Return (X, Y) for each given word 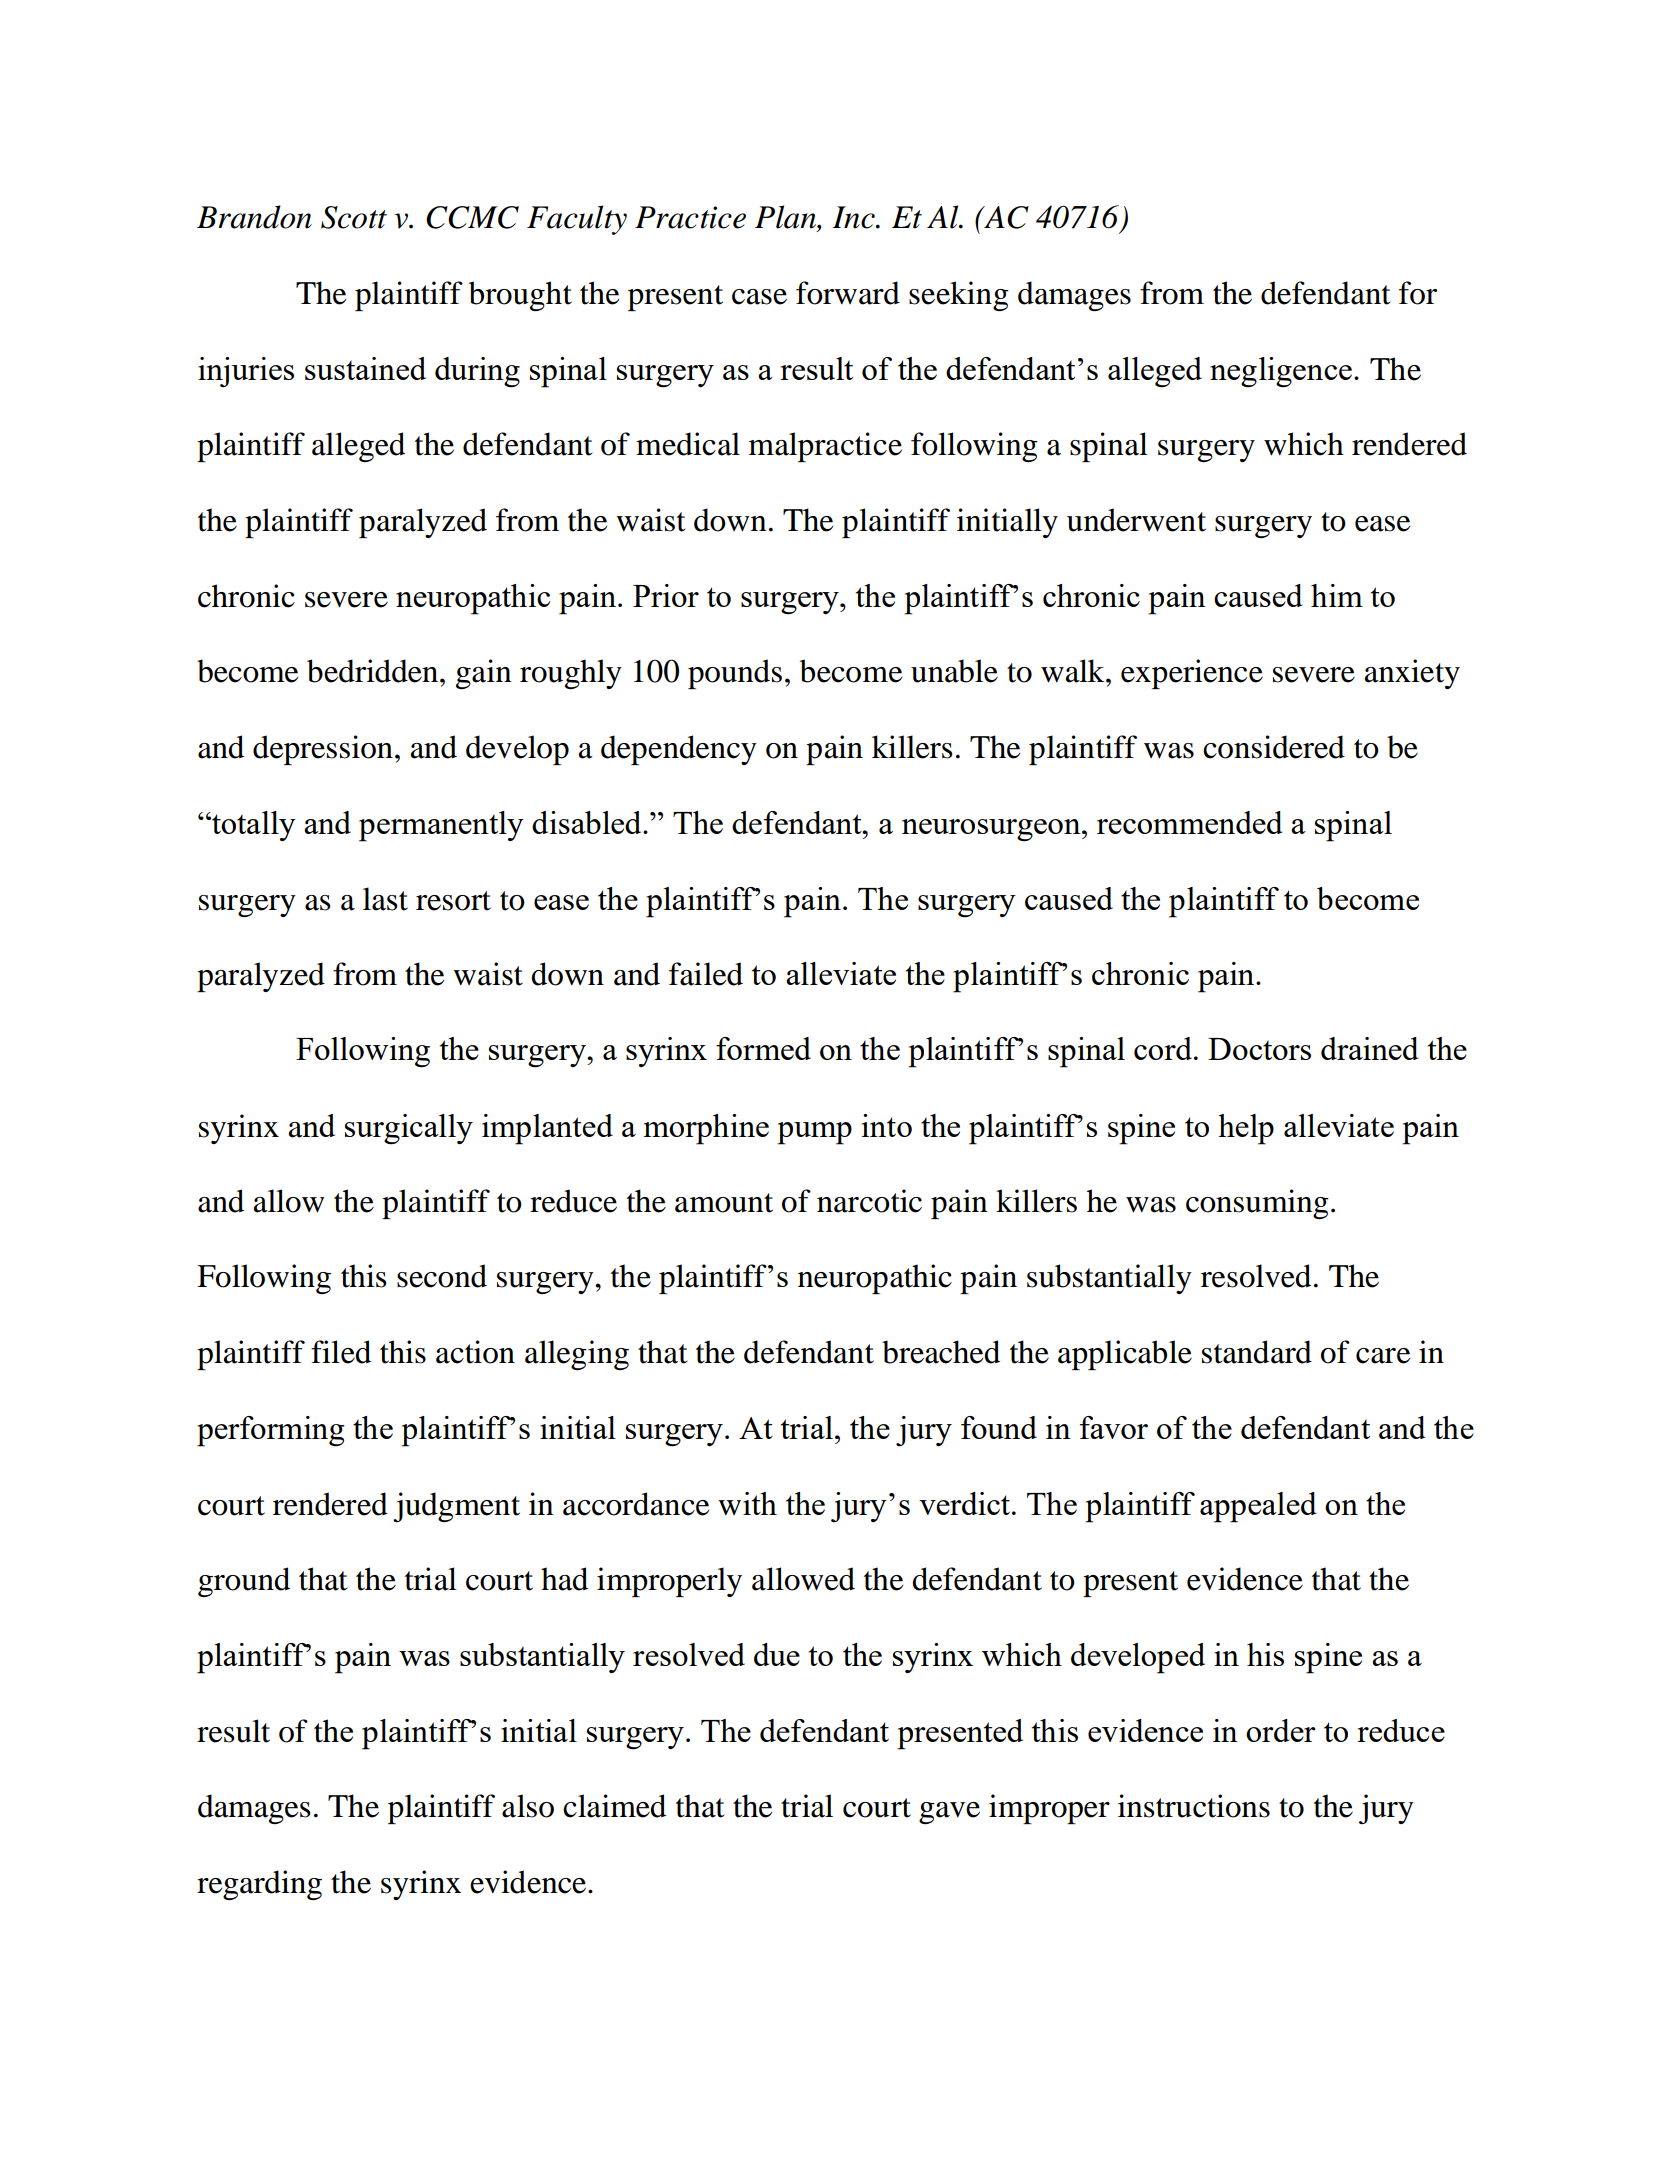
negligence (1281, 372)
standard (1257, 1352)
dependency (679, 750)
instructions (1194, 1806)
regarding (259, 1885)
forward (848, 293)
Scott (354, 217)
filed (341, 1352)
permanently (441, 826)
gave (949, 1813)
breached (941, 1352)
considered (1274, 747)
